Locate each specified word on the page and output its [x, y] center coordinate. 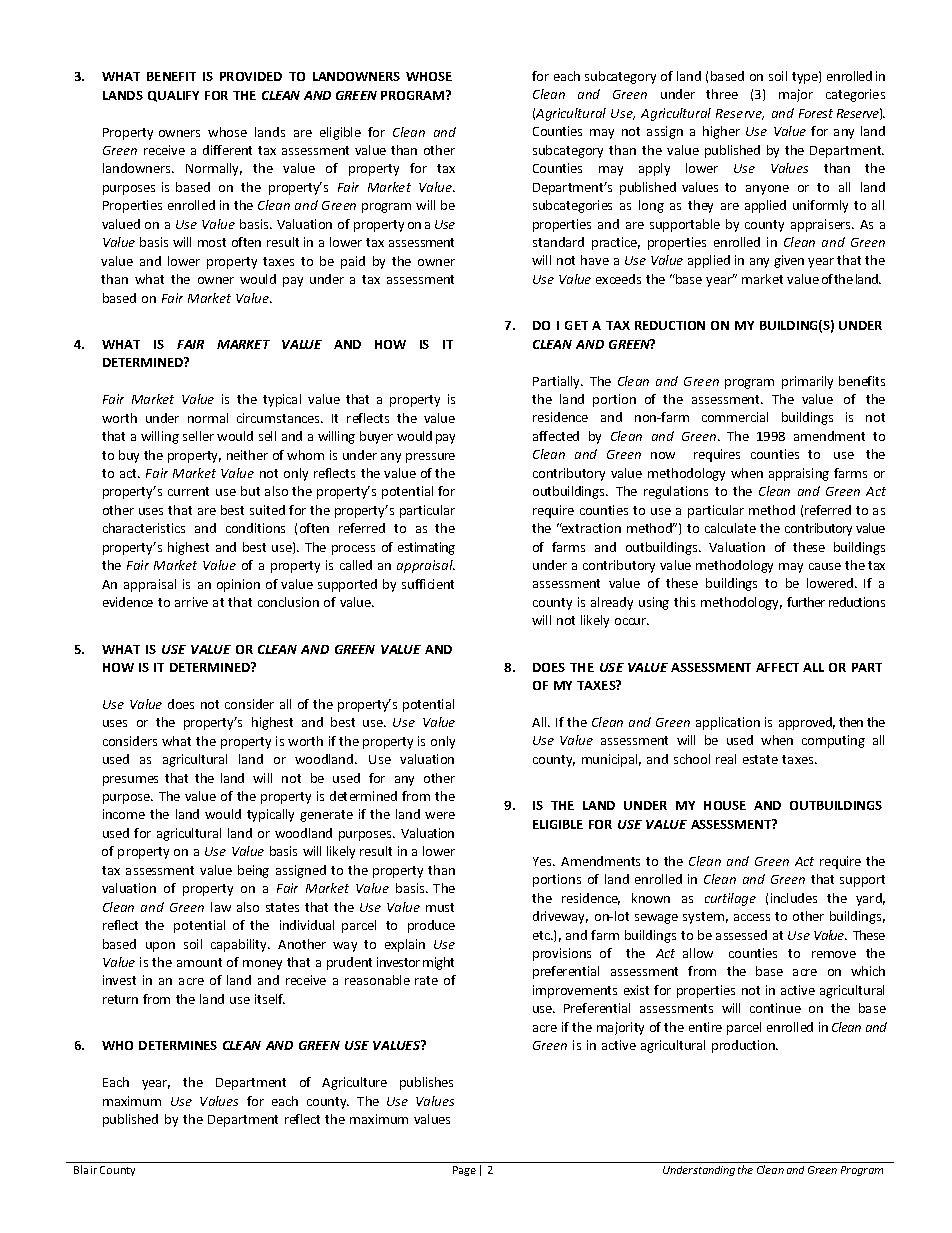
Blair [85, 1169]
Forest [816, 113]
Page [464, 1171]
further [806, 602]
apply [654, 169]
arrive [191, 602]
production [744, 1046]
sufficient [428, 584]
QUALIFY [173, 96]
